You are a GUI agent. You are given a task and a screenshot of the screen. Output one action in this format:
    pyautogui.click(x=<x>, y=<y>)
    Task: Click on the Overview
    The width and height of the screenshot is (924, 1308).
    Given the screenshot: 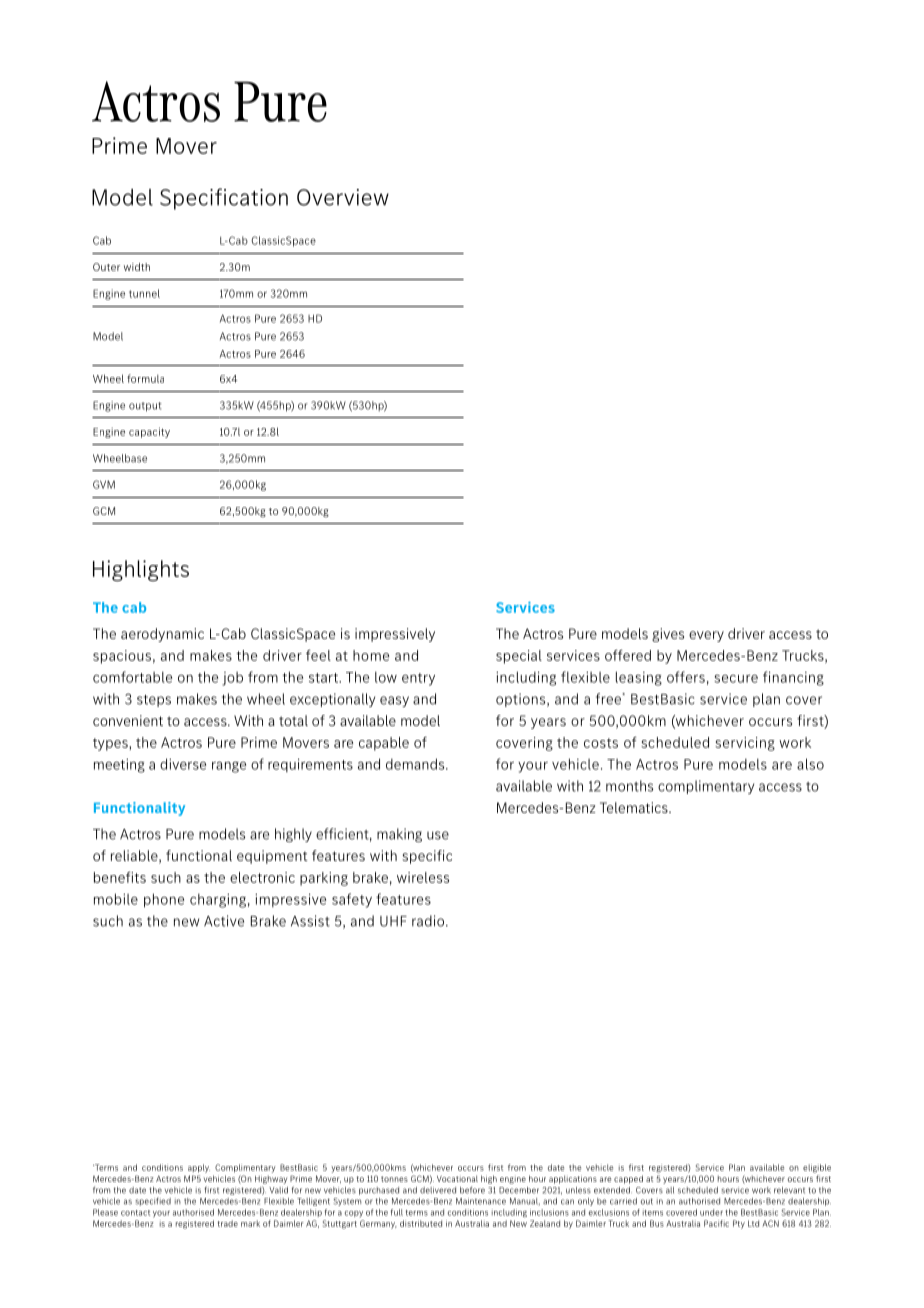 What is the action you would take?
    pyautogui.click(x=343, y=197)
